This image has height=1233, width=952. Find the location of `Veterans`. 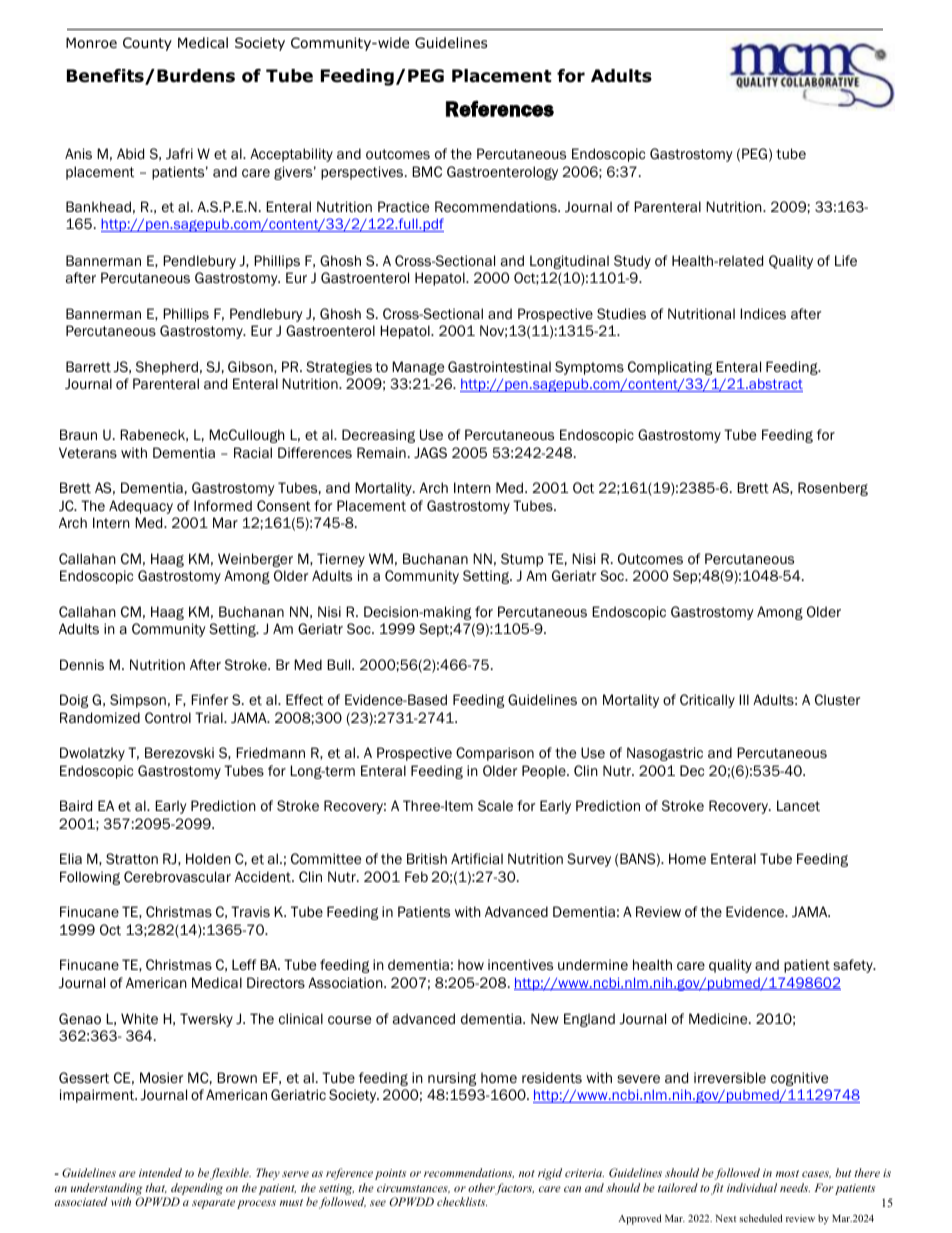

Veterans is located at coordinates (88, 452).
